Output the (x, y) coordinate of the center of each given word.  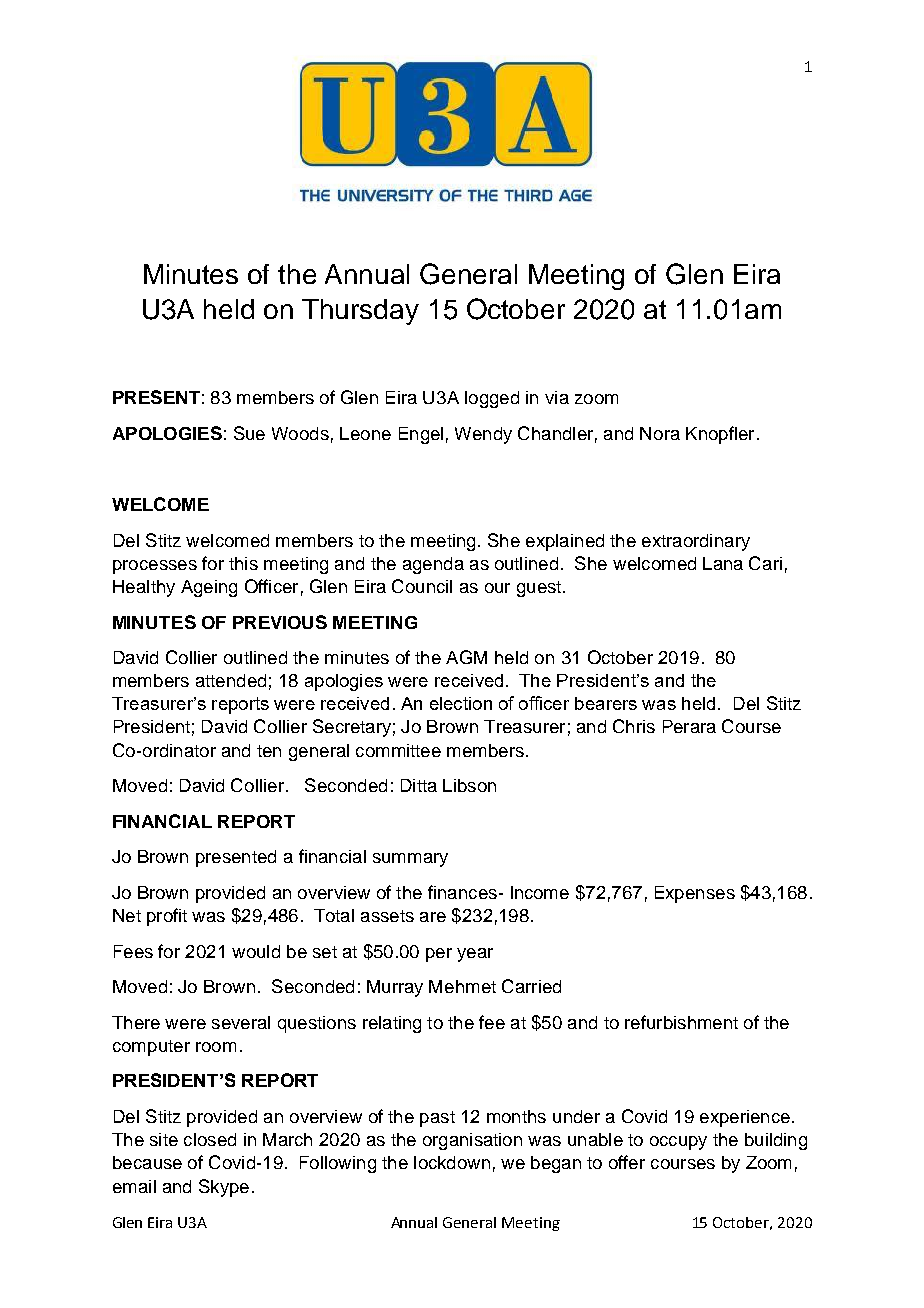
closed (210, 1139)
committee (398, 750)
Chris (634, 726)
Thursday (360, 312)
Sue (249, 433)
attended (231, 680)
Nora (660, 433)
